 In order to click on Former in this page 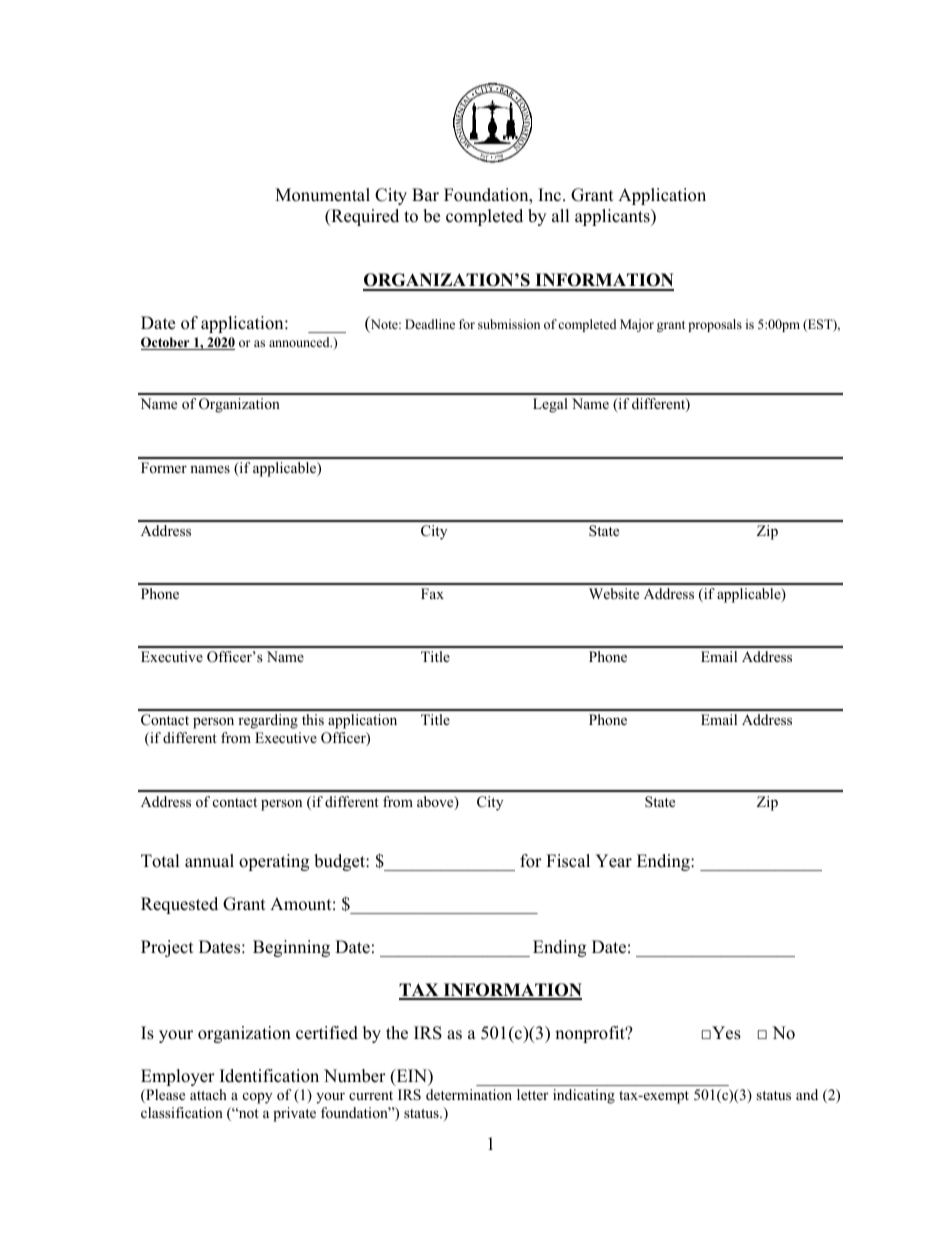, I will do `click(164, 467)`.
